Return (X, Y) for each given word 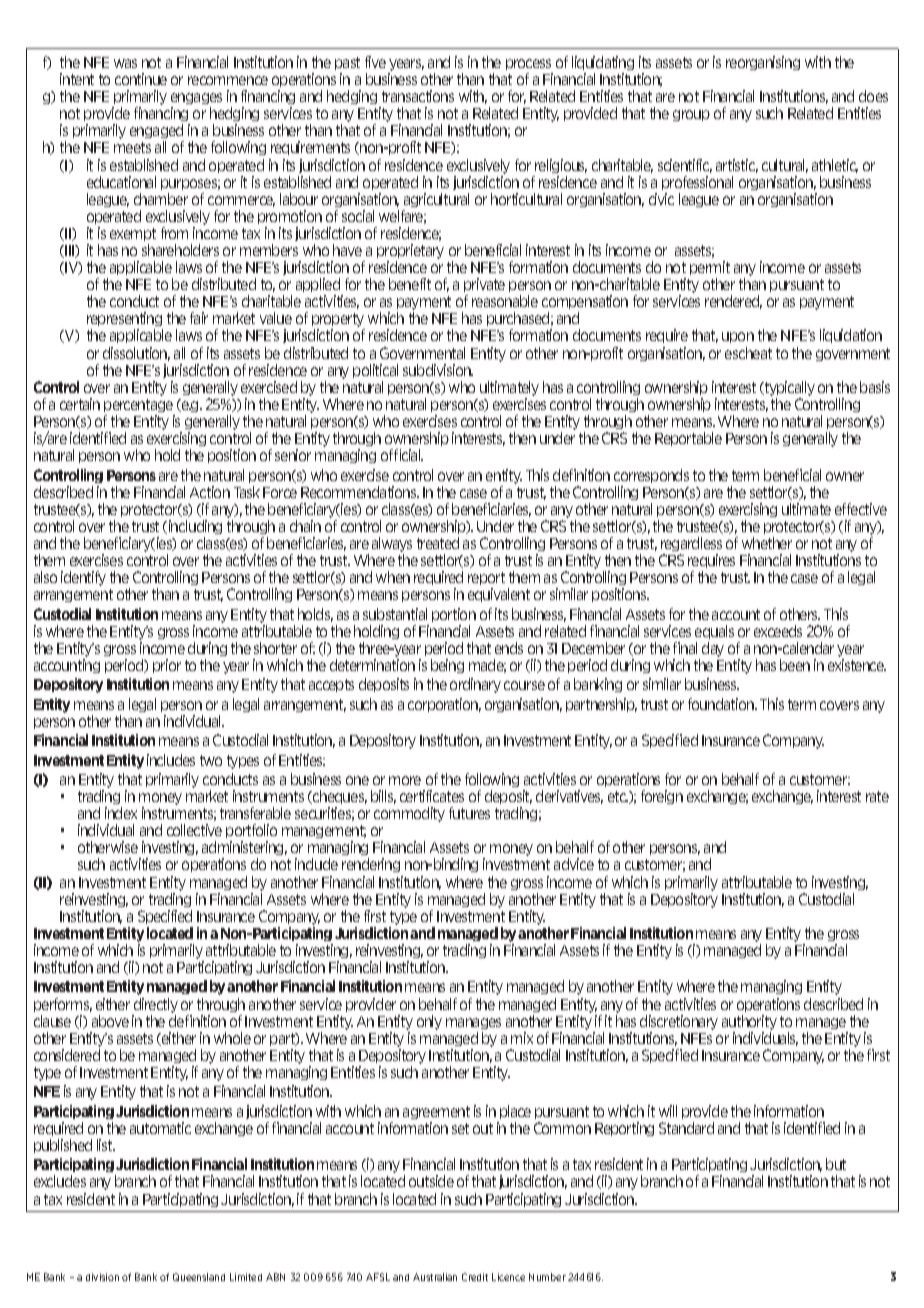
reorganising (763, 63)
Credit (475, 1277)
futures (469, 813)
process (528, 64)
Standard (686, 1128)
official (402, 455)
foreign (662, 797)
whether (767, 543)
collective (194, 830)
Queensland (199, 1277)
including (195, 527)
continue (141, 79)
